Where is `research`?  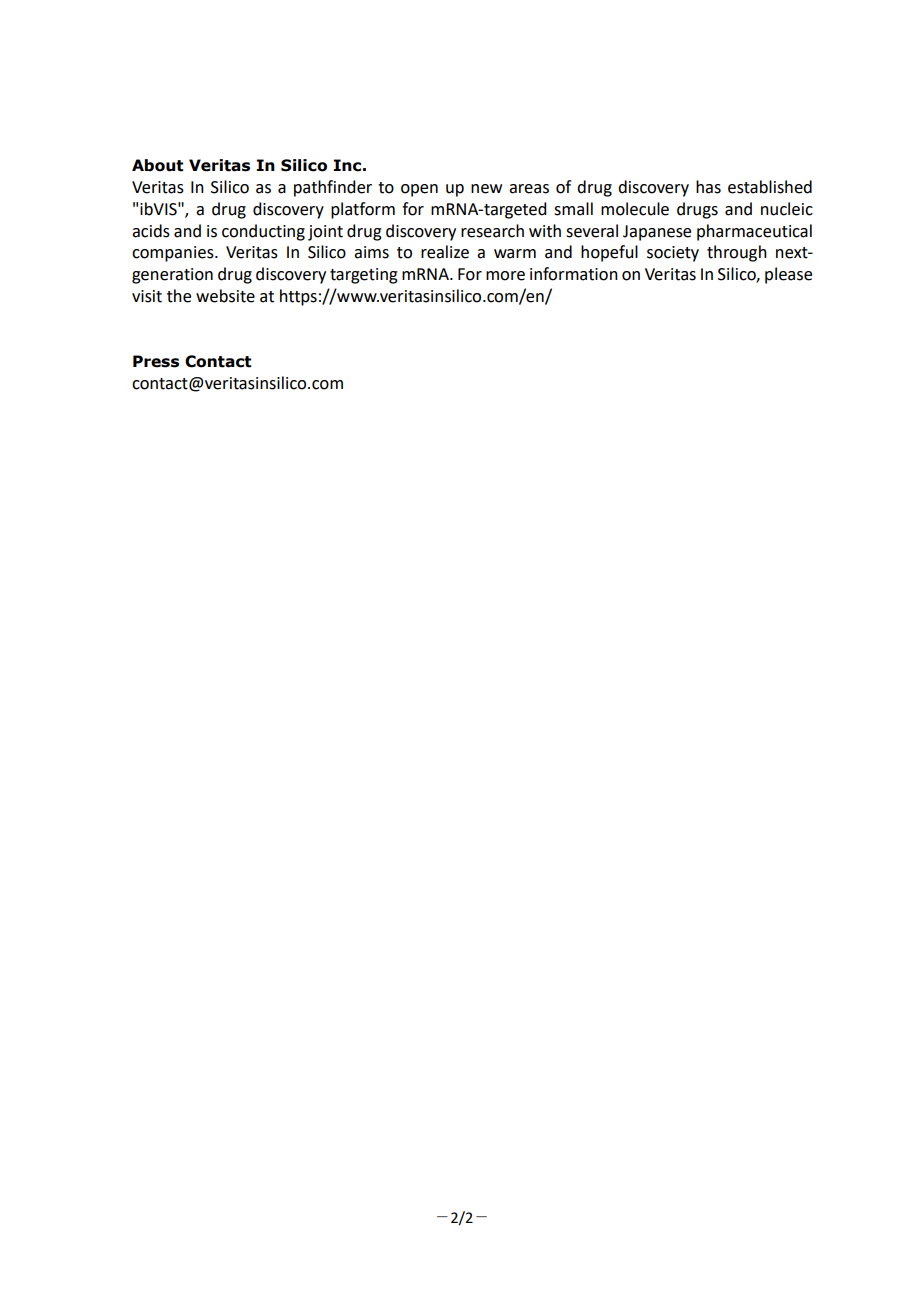 research is located at coordinates (492, 231).
